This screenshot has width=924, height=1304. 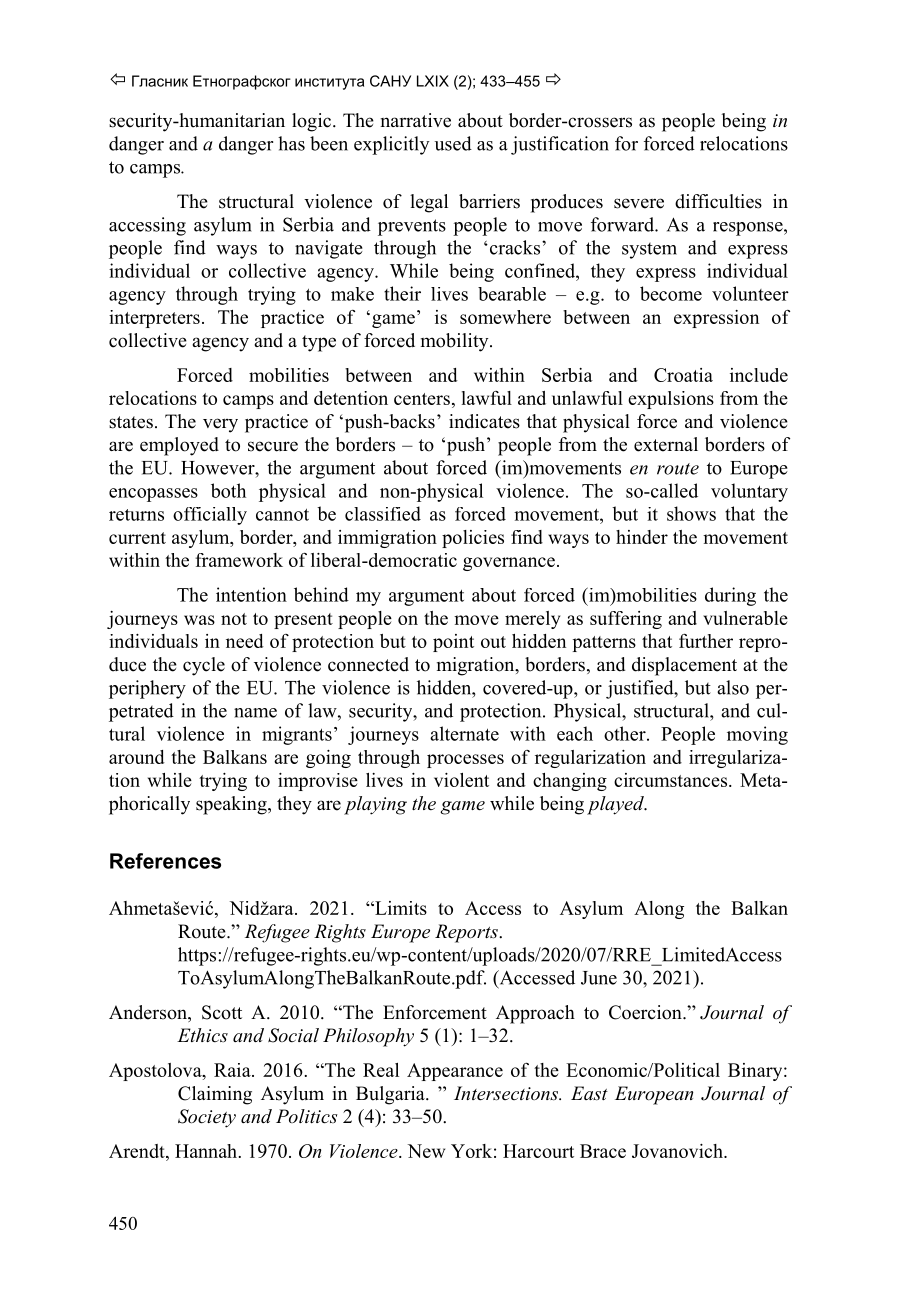 What do you see at coordinates (464, 733) in the screenshot?
I see `alternate` at bounding box center [464, 733].
